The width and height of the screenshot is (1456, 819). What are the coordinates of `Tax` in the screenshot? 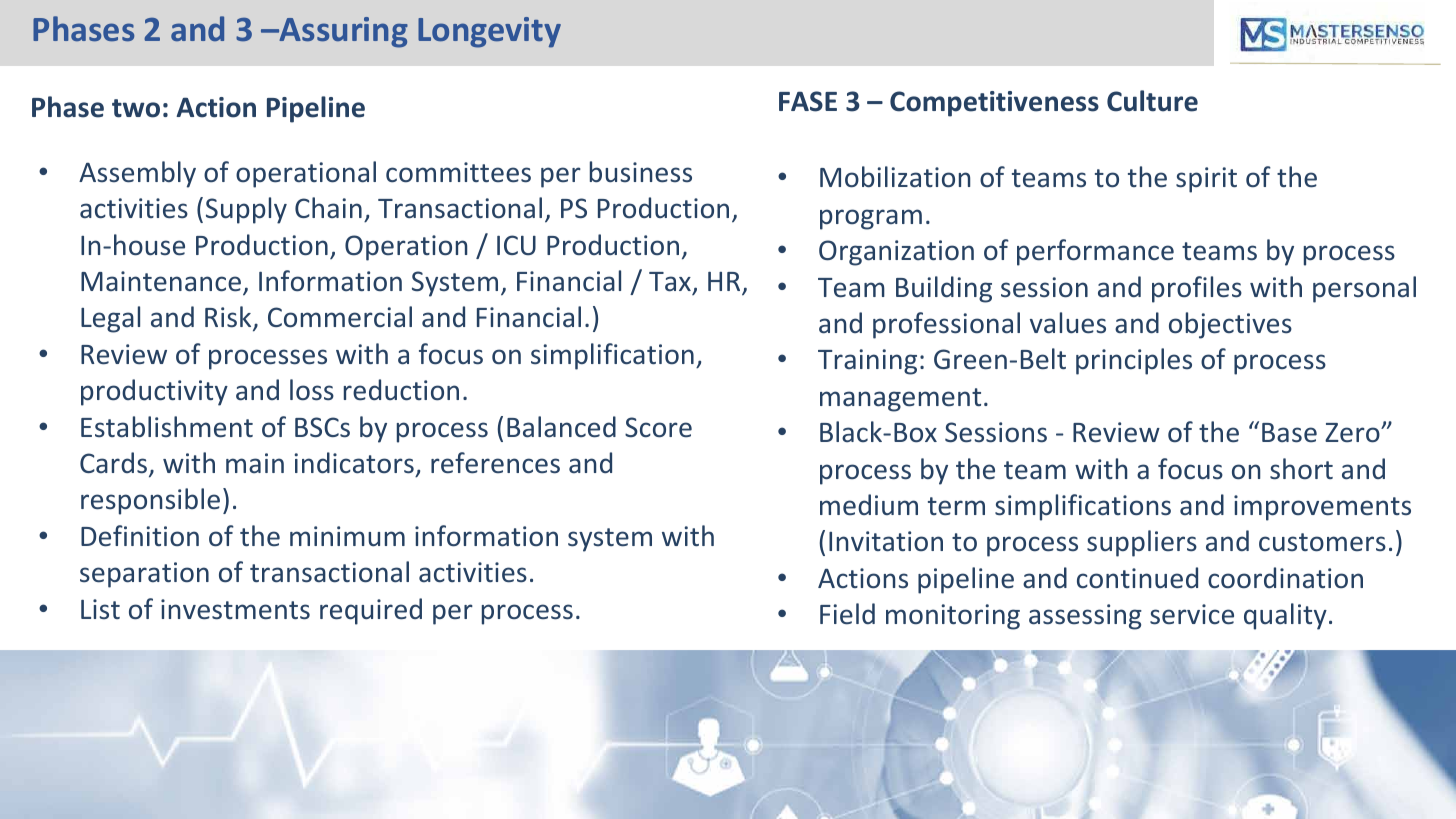 It's located at (670, 282).
